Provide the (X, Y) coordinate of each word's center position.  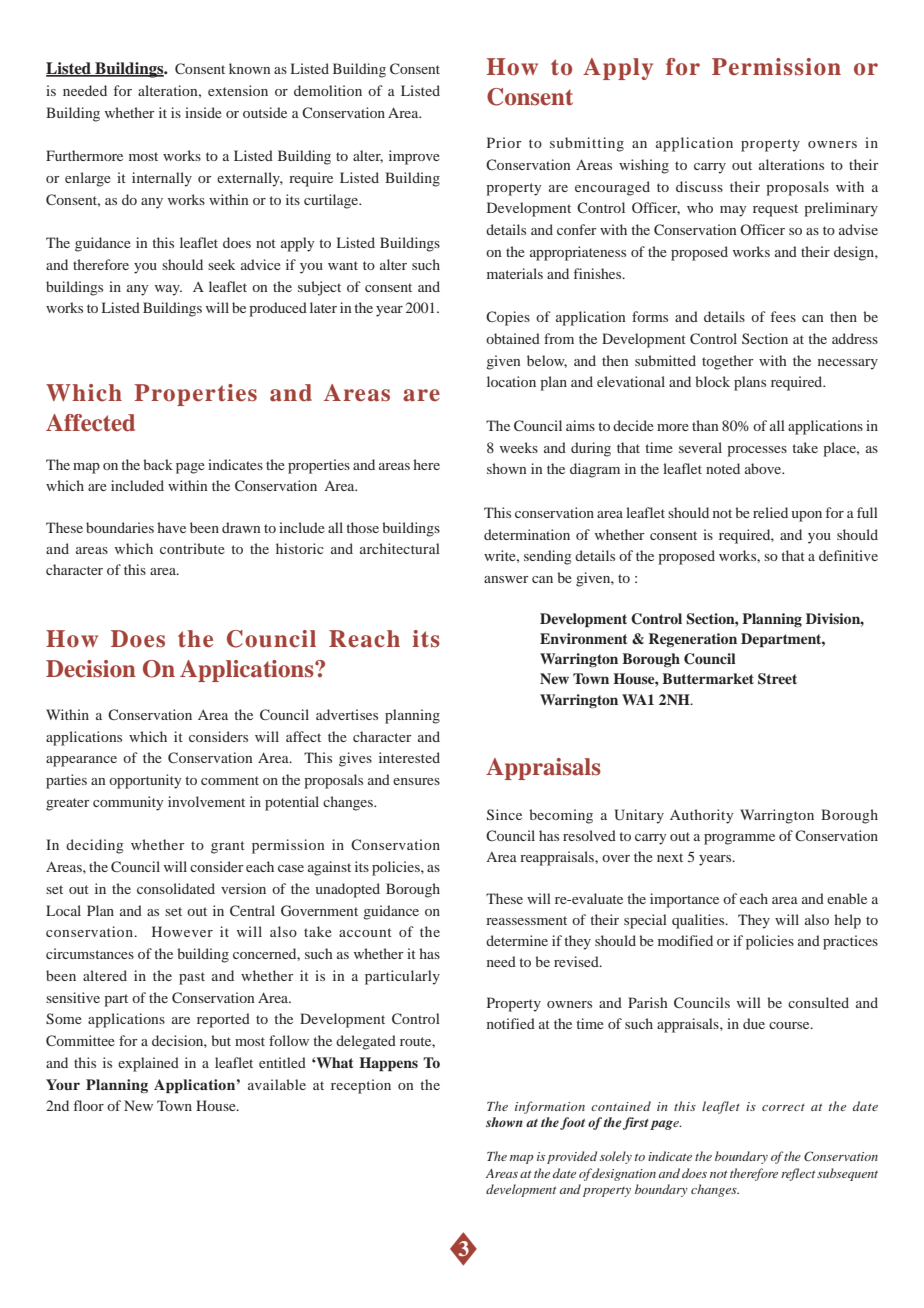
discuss (699, 186)
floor (89, 1105)
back (158, 464)
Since (504, 814)
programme (739, 839)
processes (757, 451)
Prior (504, 142)
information (550, 1107)
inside (203, 112)
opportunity (145, 781)
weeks (519, 447)
